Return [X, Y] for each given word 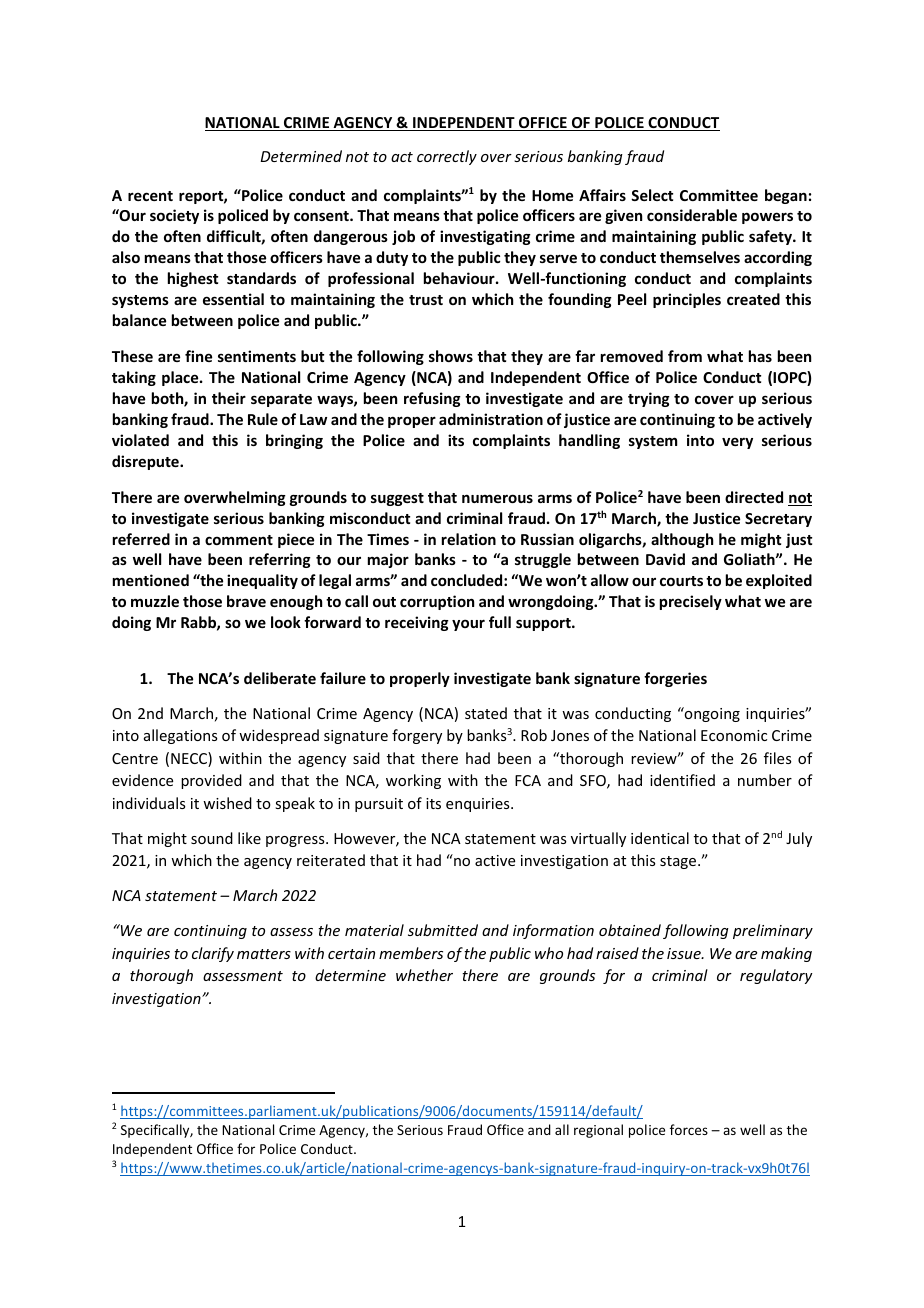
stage [679, 862]
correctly [447, 157]
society [174, 216]
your [468, 625]
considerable [692, 215]
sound [212, 838]
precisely [691, 602]
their [229, 398]
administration [491, 419]
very [737, 443]
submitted [443, 930]
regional [598, 1131]
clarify [213, 954]
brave [246, 601]
